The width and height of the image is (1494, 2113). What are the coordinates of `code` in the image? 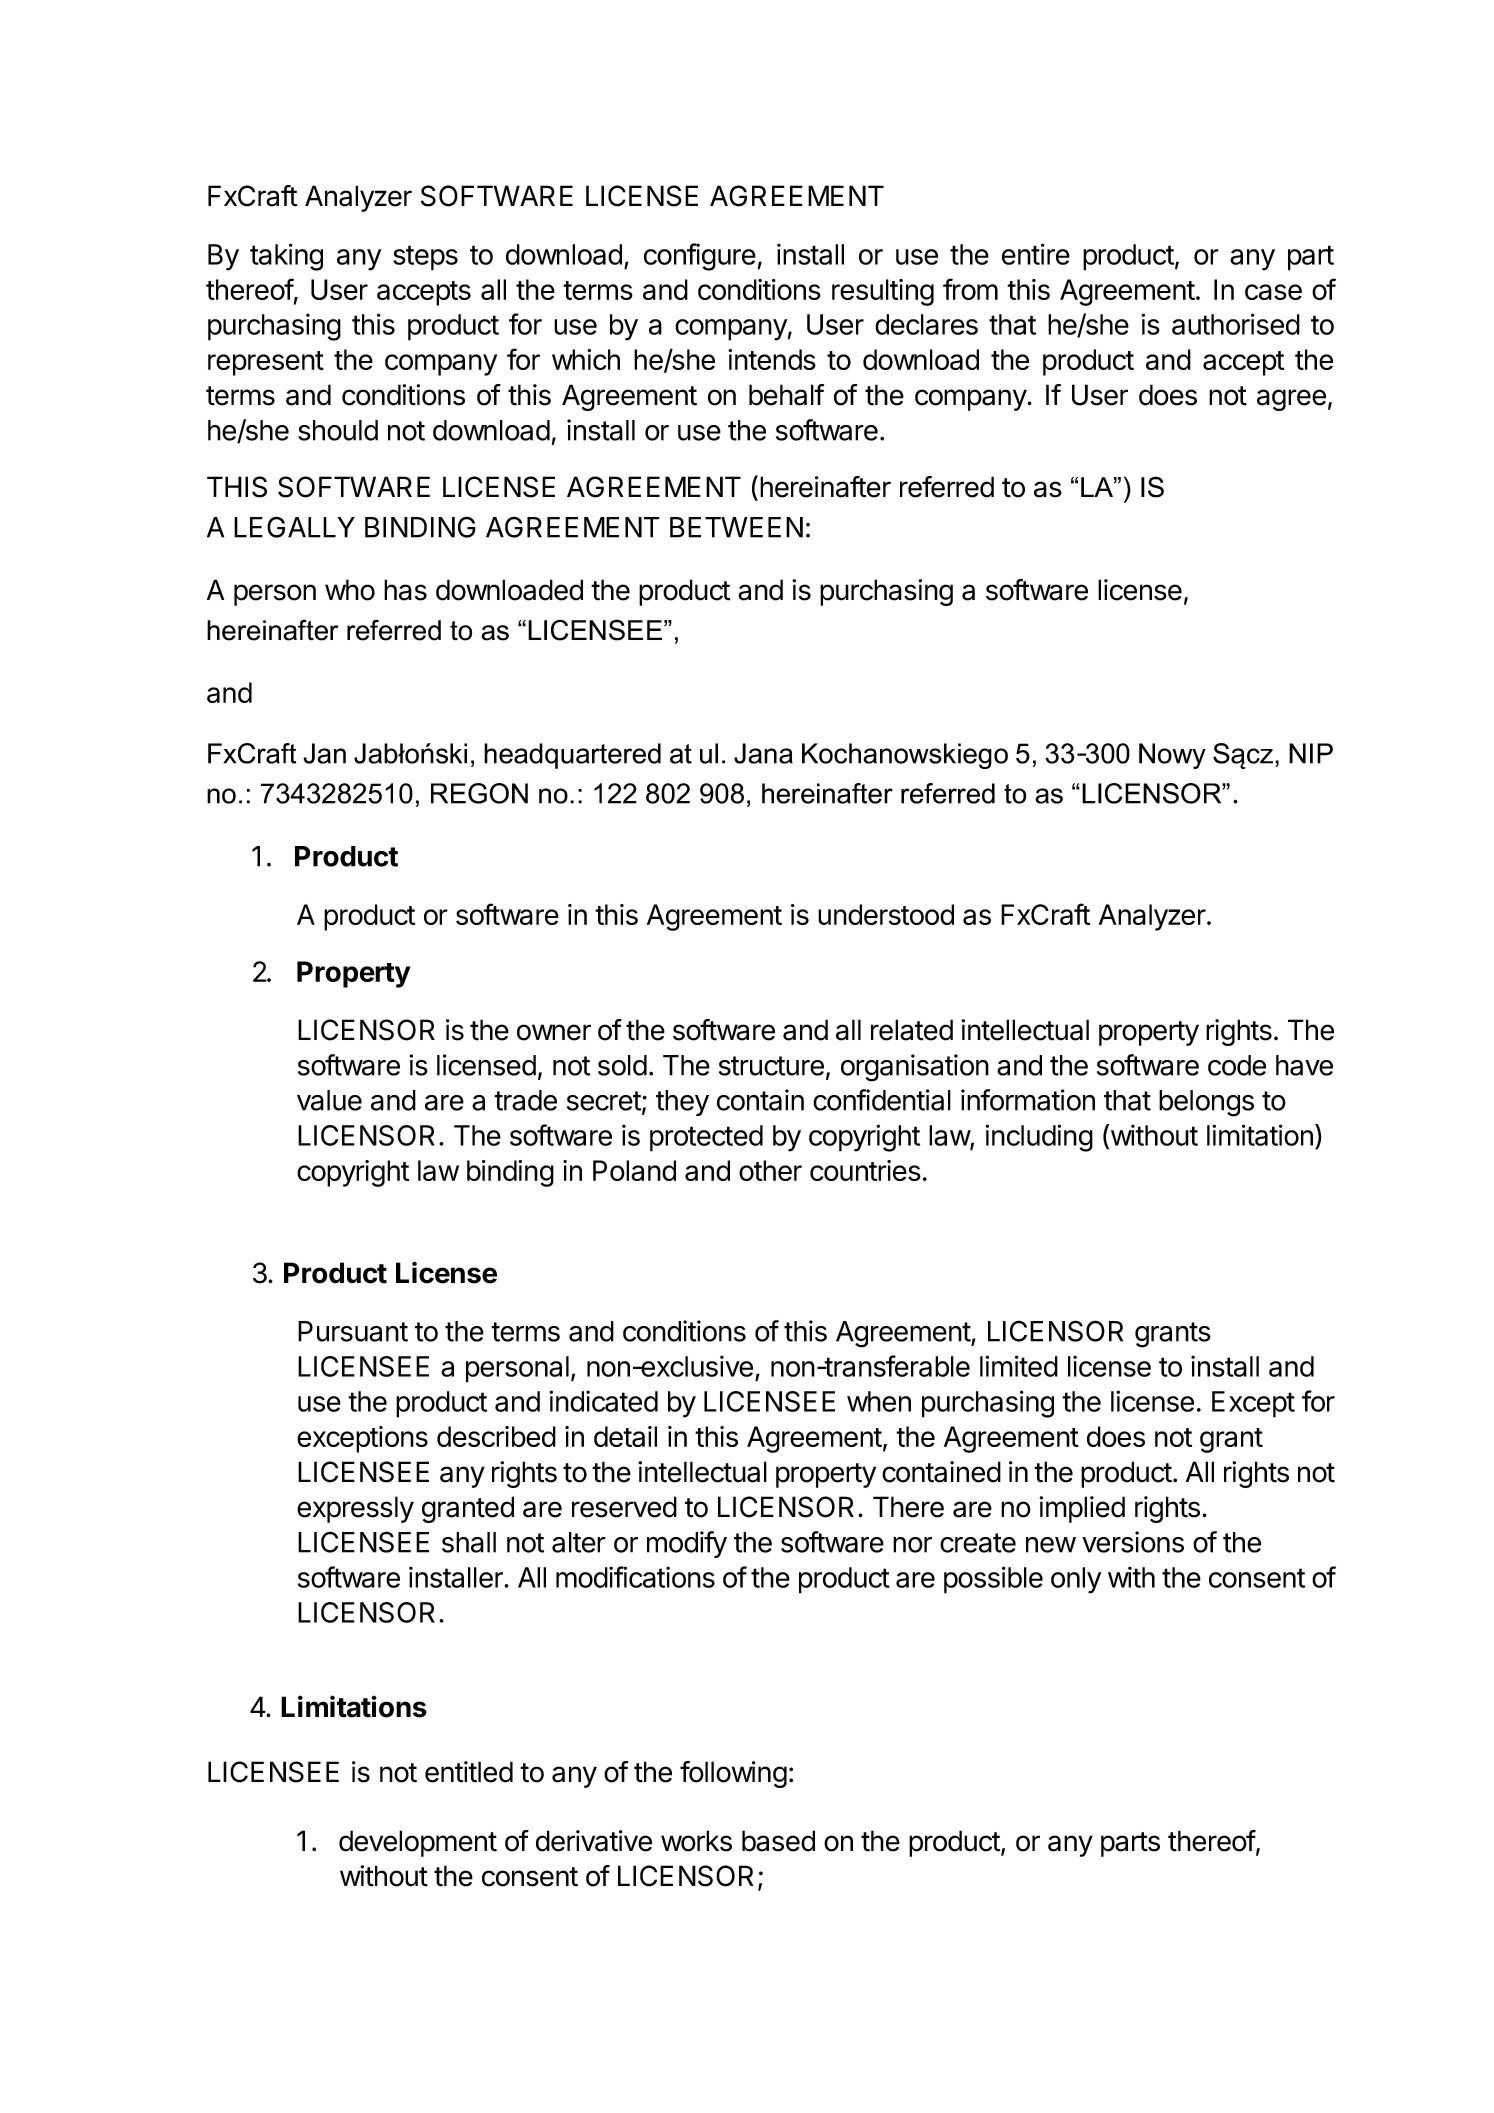 It's located at (1237, 1065).
